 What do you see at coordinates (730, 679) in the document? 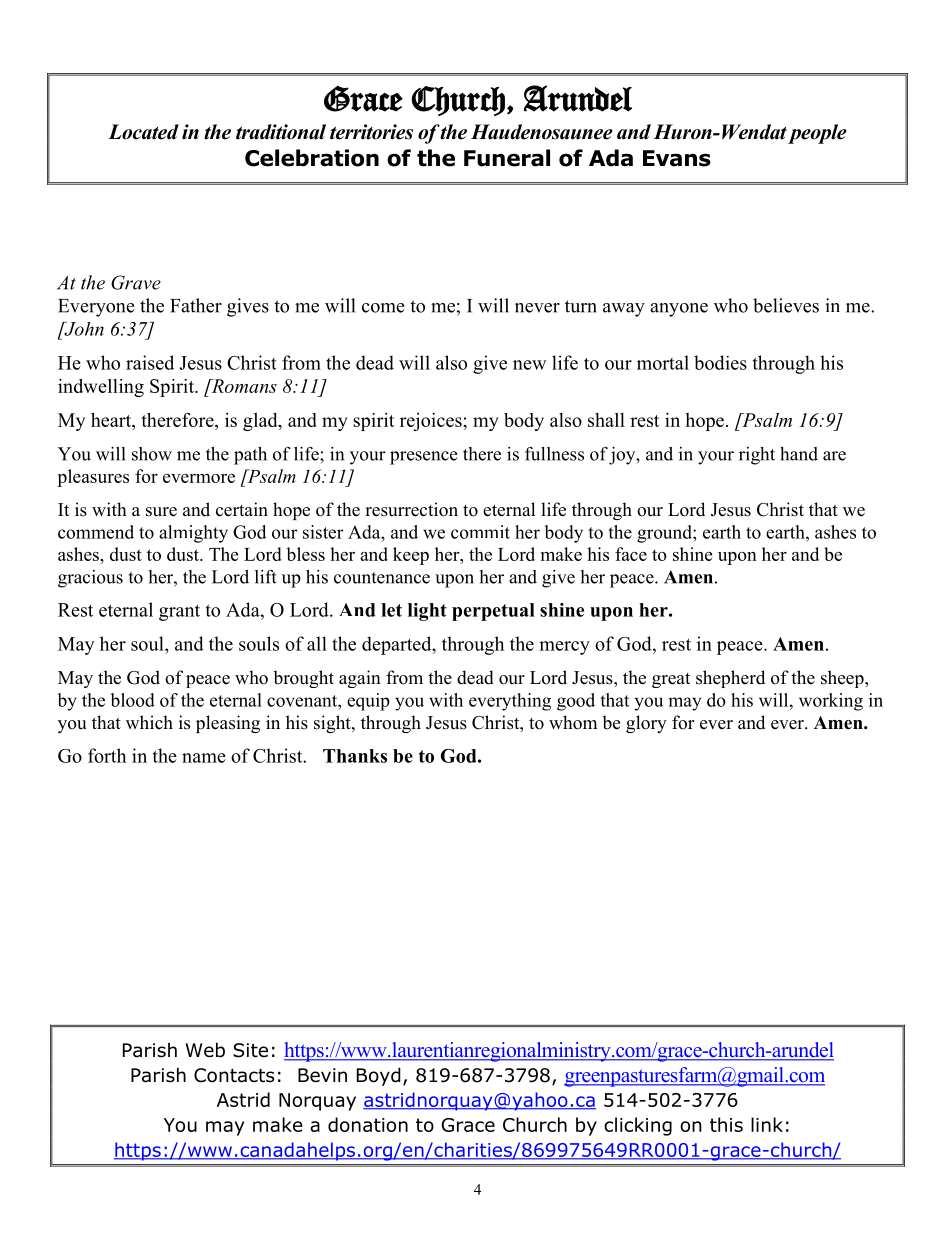
I see `shepherd` at bounding box center [730, 679].
